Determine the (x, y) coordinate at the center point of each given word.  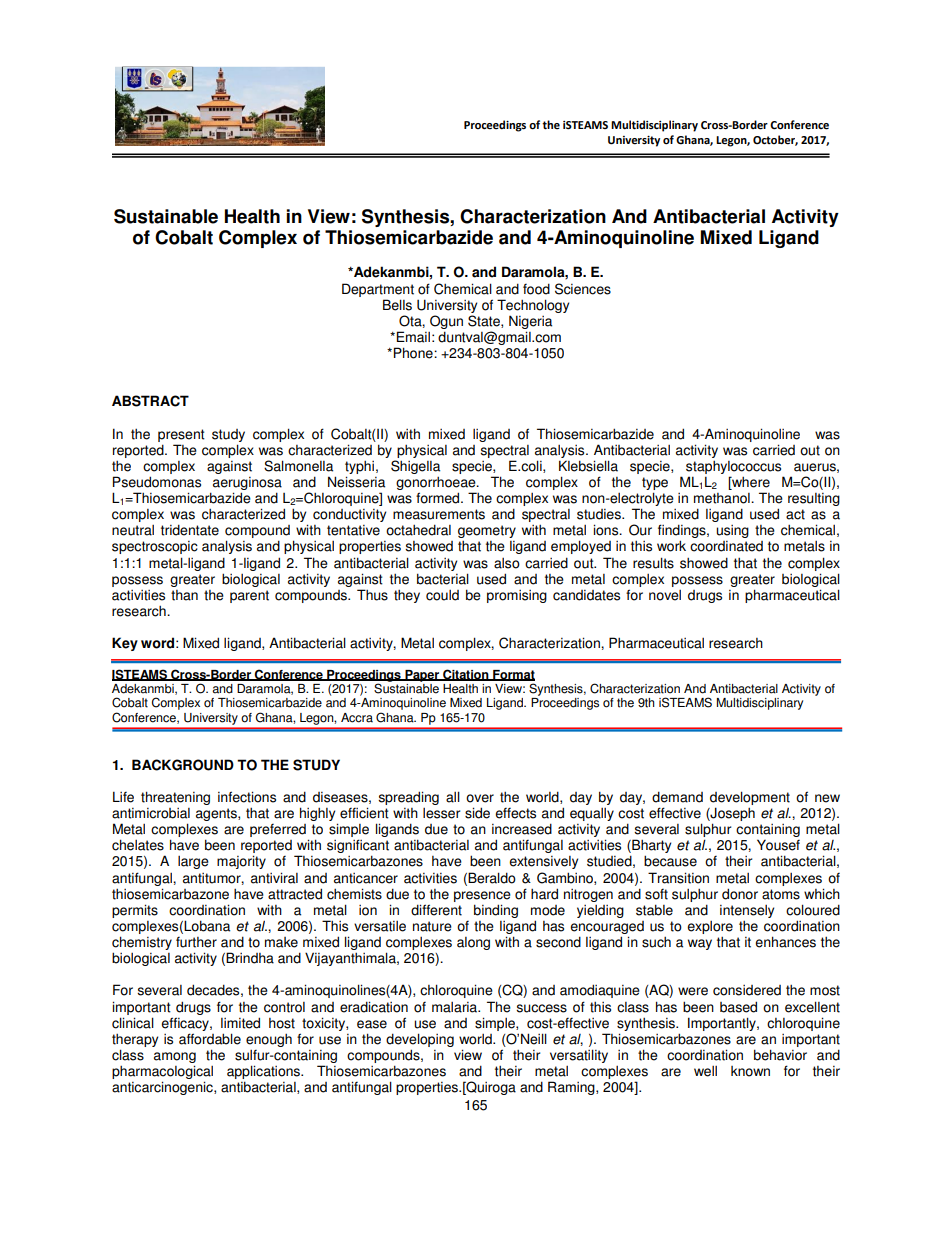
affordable (210, 1039)
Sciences (583, 289)
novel (665, 595)
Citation (466, 675)
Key (125, 644)
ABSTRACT (150, 401)
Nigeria (530, 322)
